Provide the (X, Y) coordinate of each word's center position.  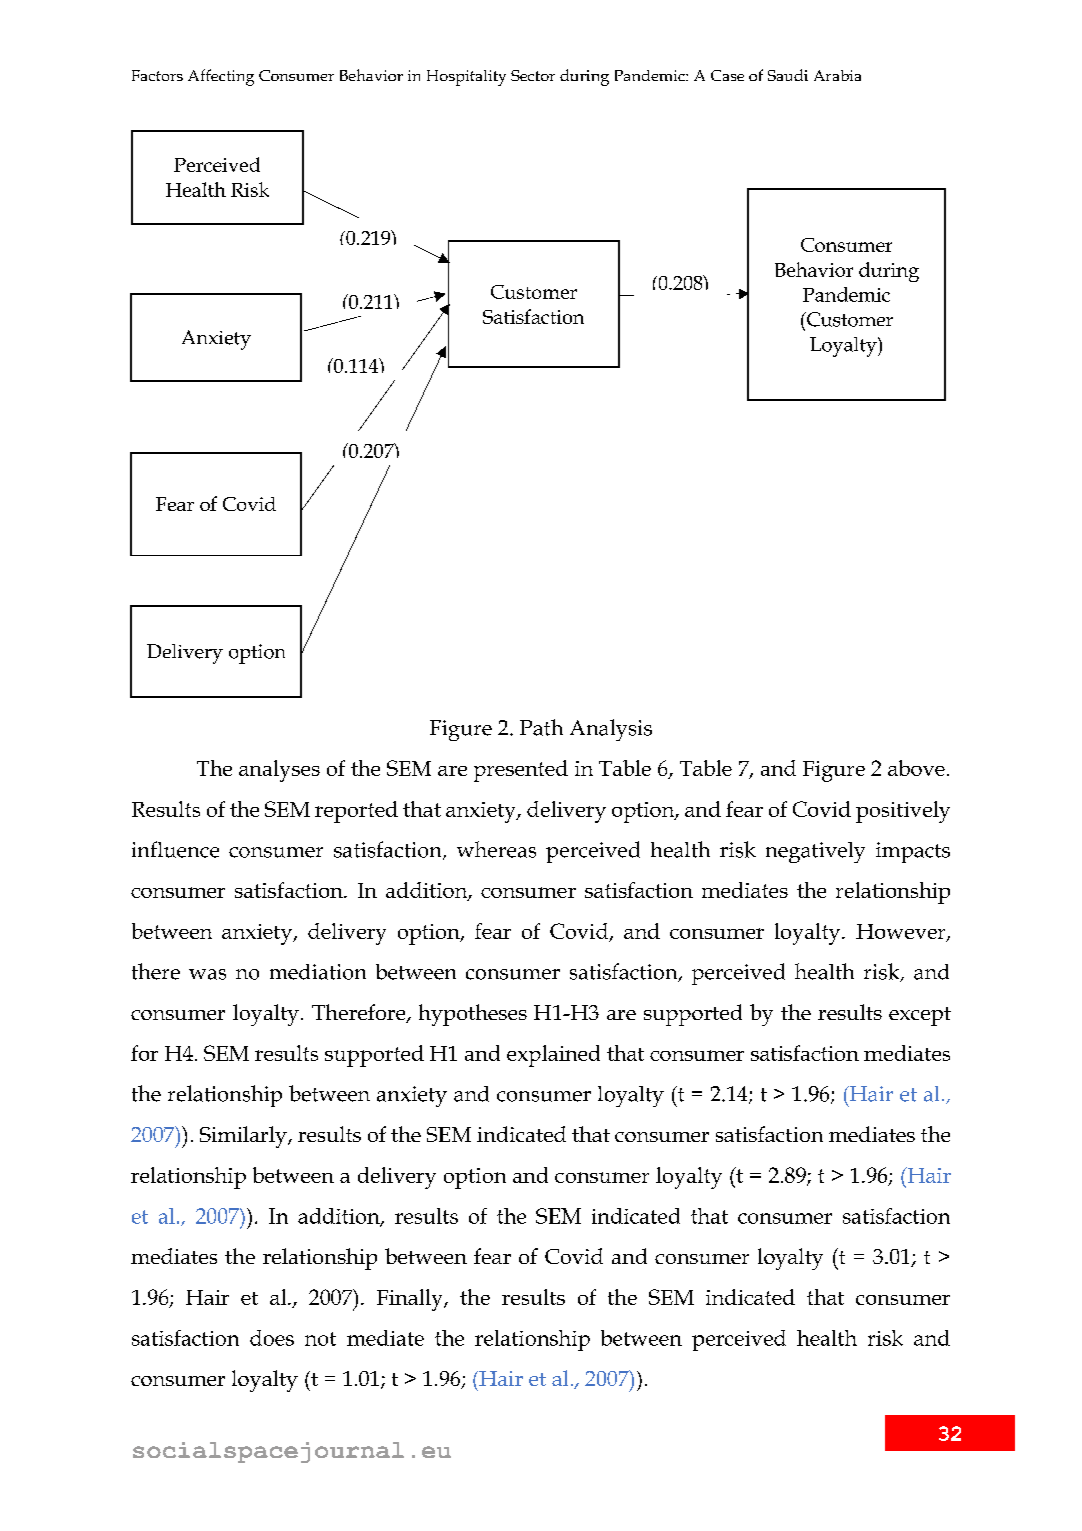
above (916, 768)
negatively (815, 852)
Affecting (221, 77)
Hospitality (466, 78)
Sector (533, 75)
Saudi (788, 75)
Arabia (837, 75)
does (272, 1338)
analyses (279, 771)
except (920, 1016)
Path (541, 727)
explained (553, 1056)
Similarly (244, 1137)
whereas (496, 849)
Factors (157, 75)
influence (175, 849)
